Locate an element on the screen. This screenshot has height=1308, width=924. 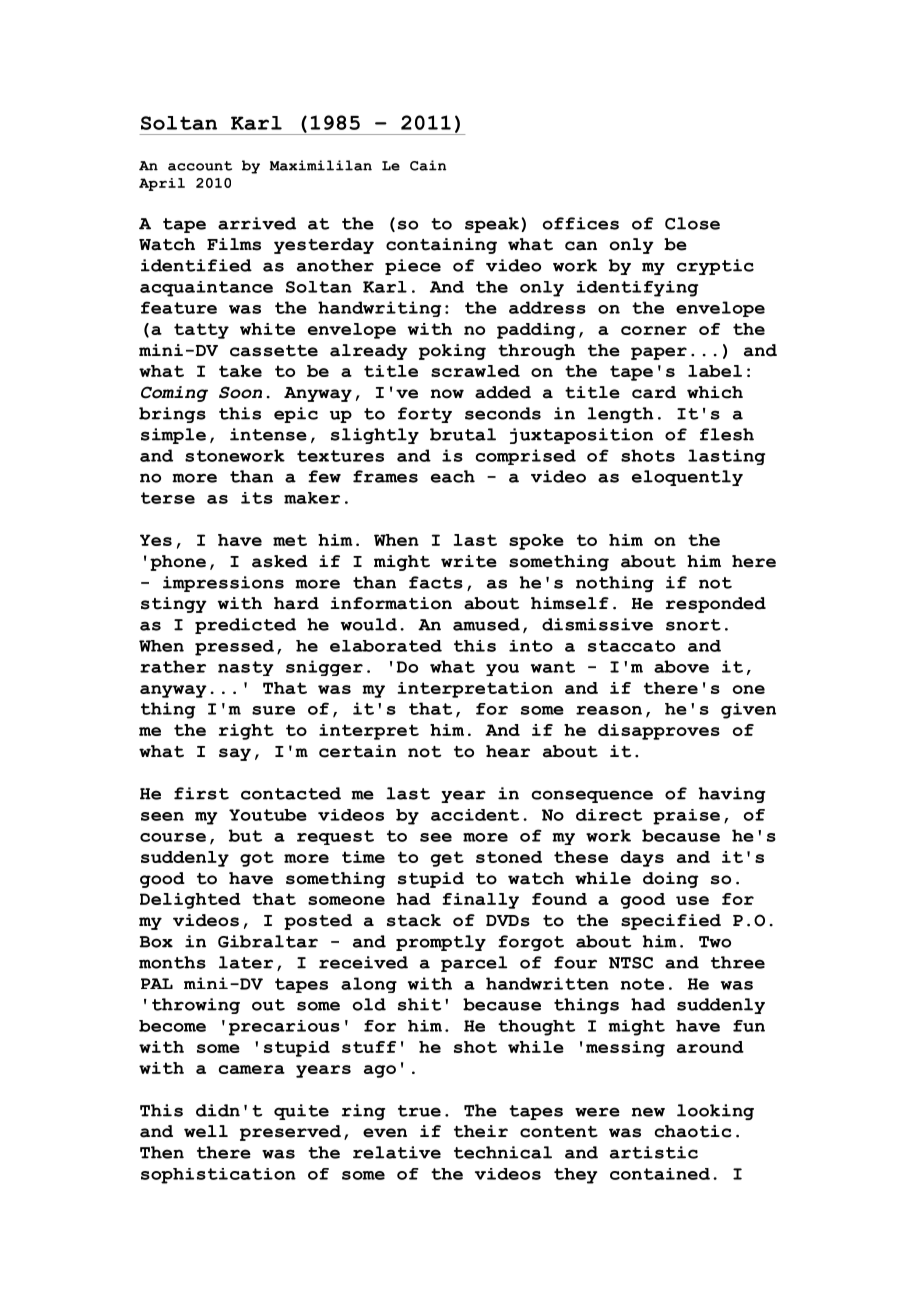
arrived is located at coordinates (257, 223).
